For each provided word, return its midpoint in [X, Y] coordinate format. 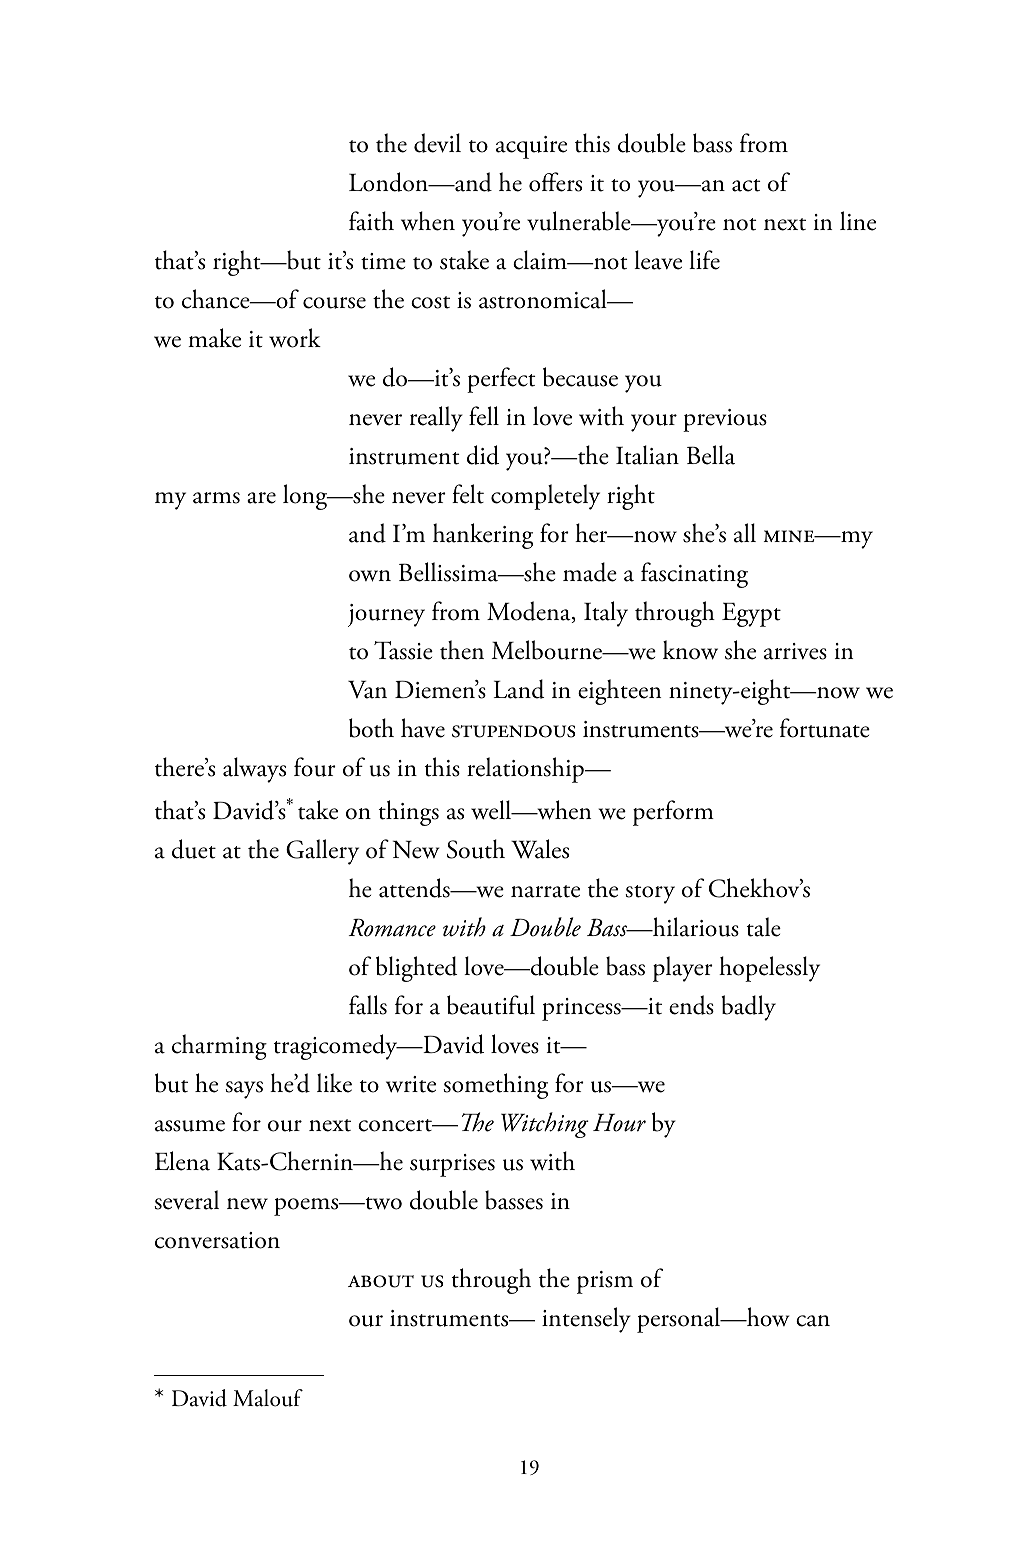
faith [371, 221]
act [746, 185]
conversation [217, 1240]
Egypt [751, 614]
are [261, 498]
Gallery [322, 852]
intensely [586, 1320]
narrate [545, 891]
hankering [483, 536]
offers [555, 182]
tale [764, 927]
